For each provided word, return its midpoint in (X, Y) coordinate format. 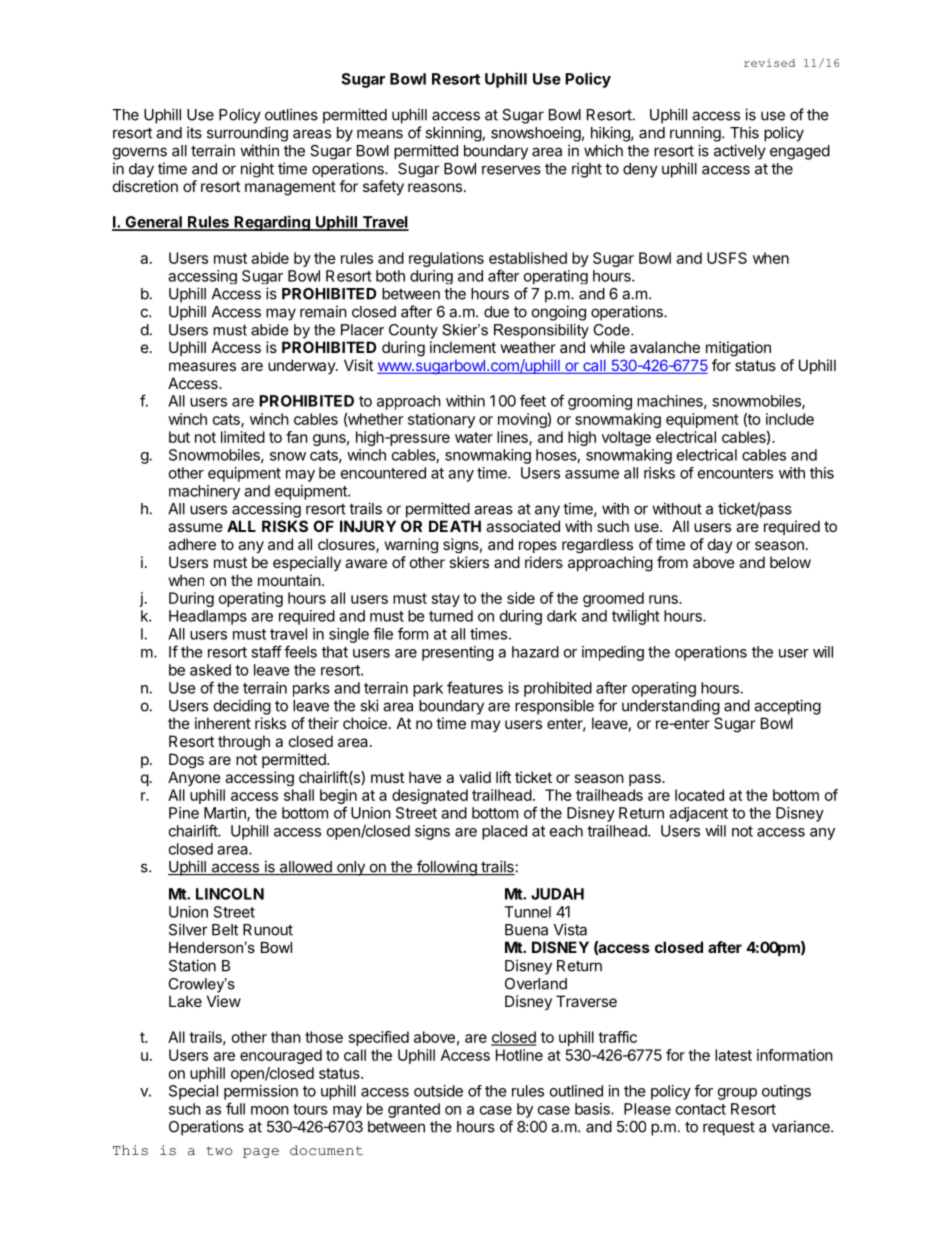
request (729, 1129)
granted (414, 1110)
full (235, 1108)
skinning (454, 134)
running (696, 134)
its (194, 132)
